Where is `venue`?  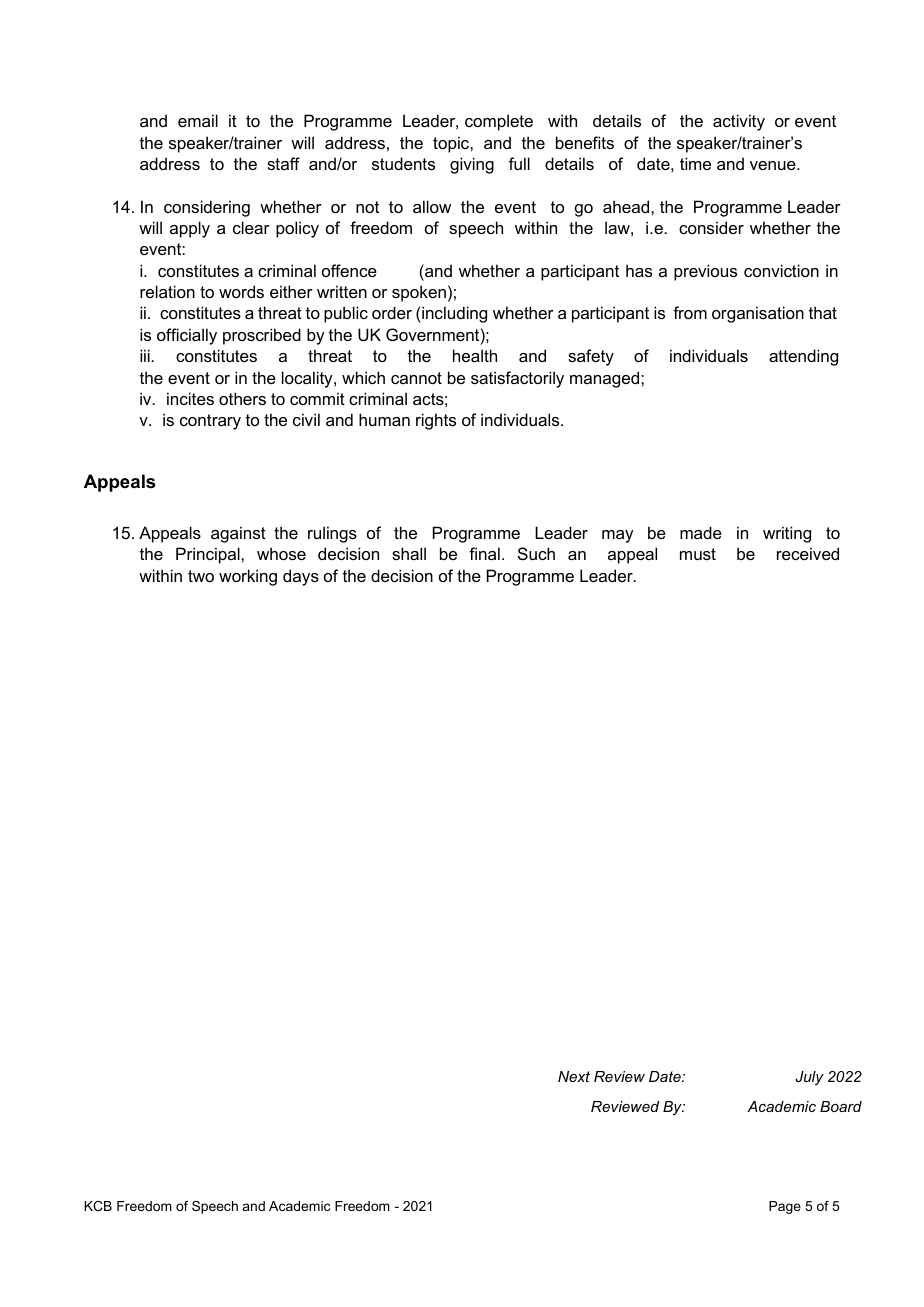 venue is located at coordinates (774, 165).
